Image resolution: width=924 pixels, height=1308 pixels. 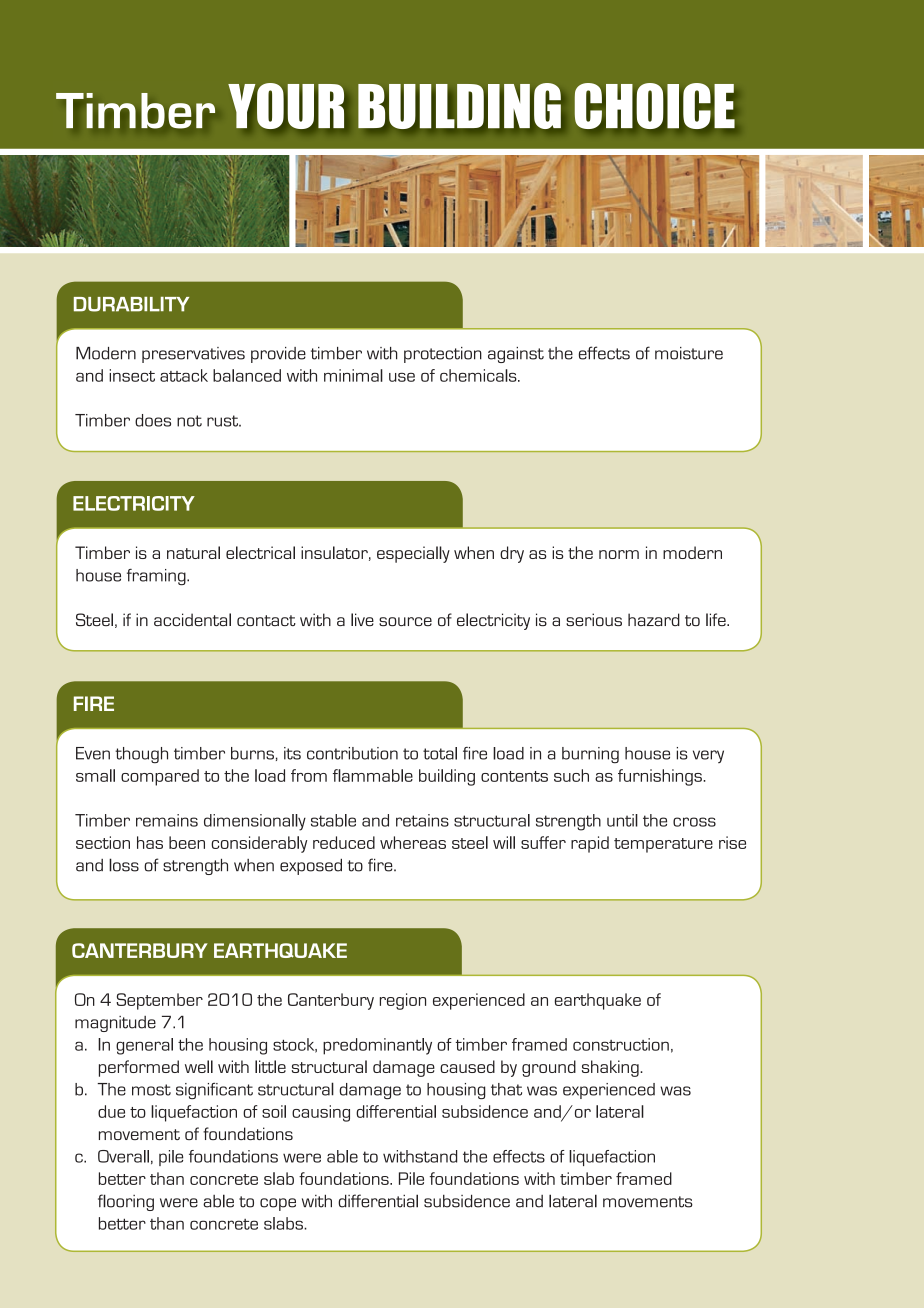 What do you see at coordinates (655, 106) in the screenshot?
I see `CHOICE` at bounding box center [655, 106].
